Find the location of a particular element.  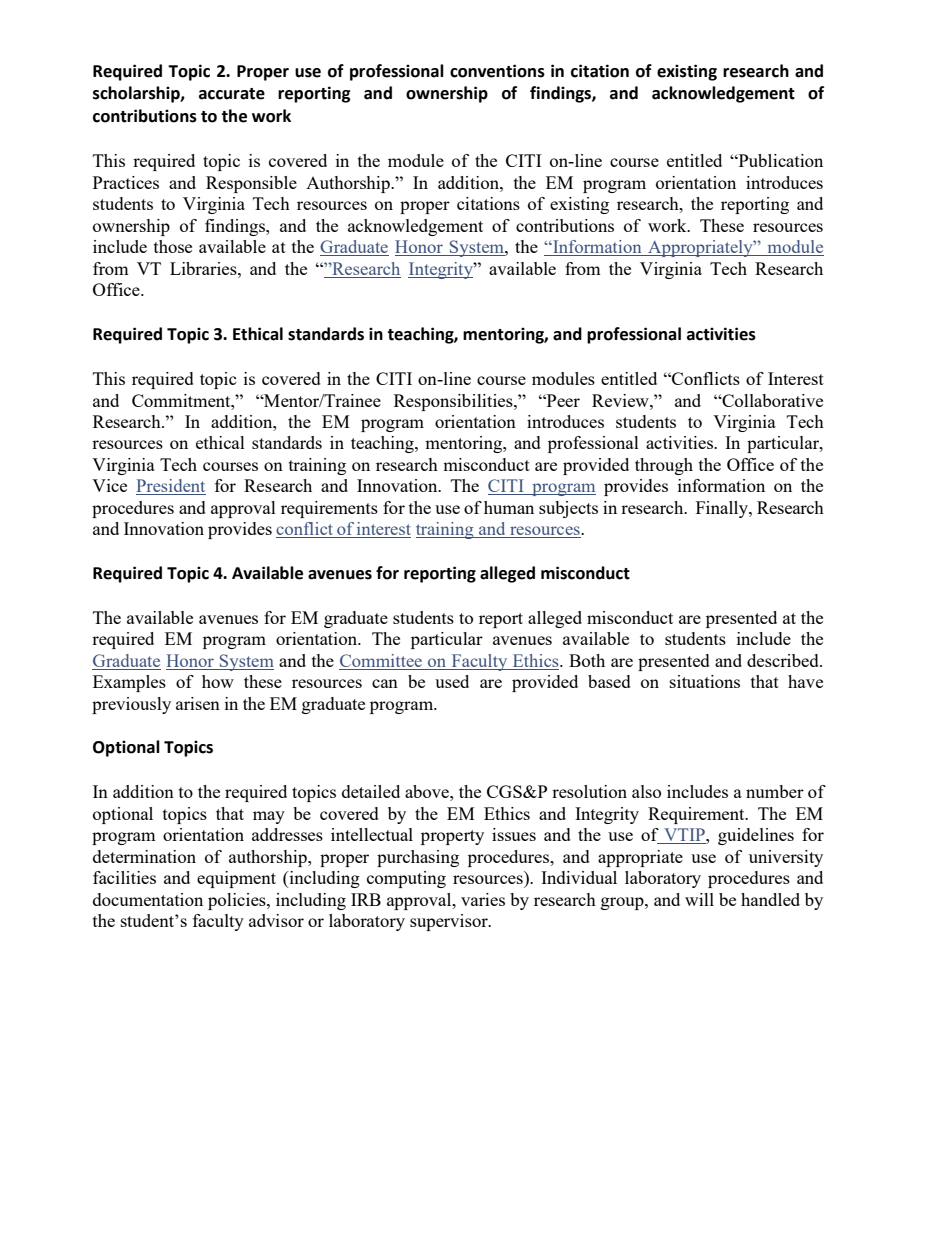

used is located at coordinates (452, 681).
